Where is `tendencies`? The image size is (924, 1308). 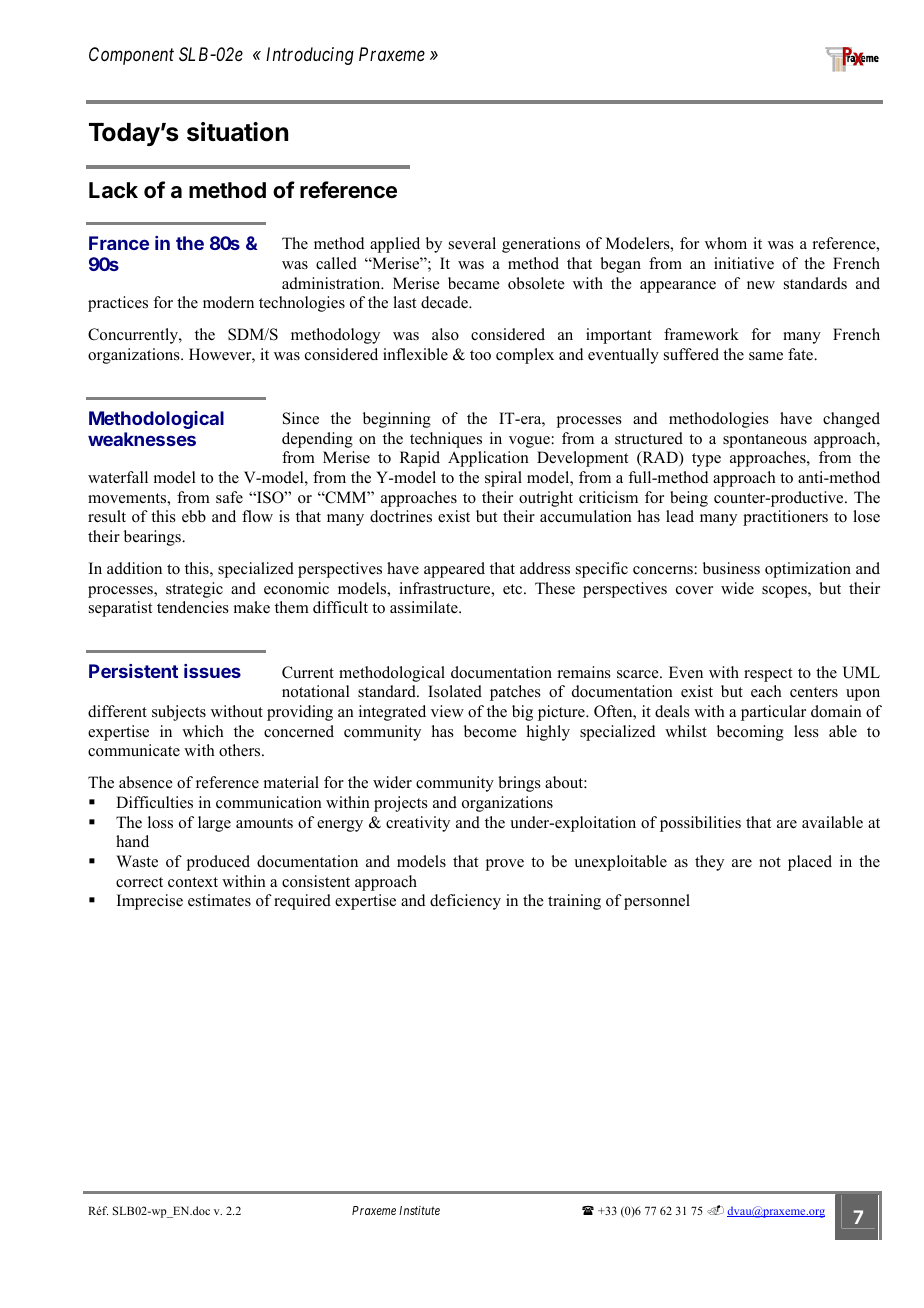 tendencies is located at coordinates (193, 607).
